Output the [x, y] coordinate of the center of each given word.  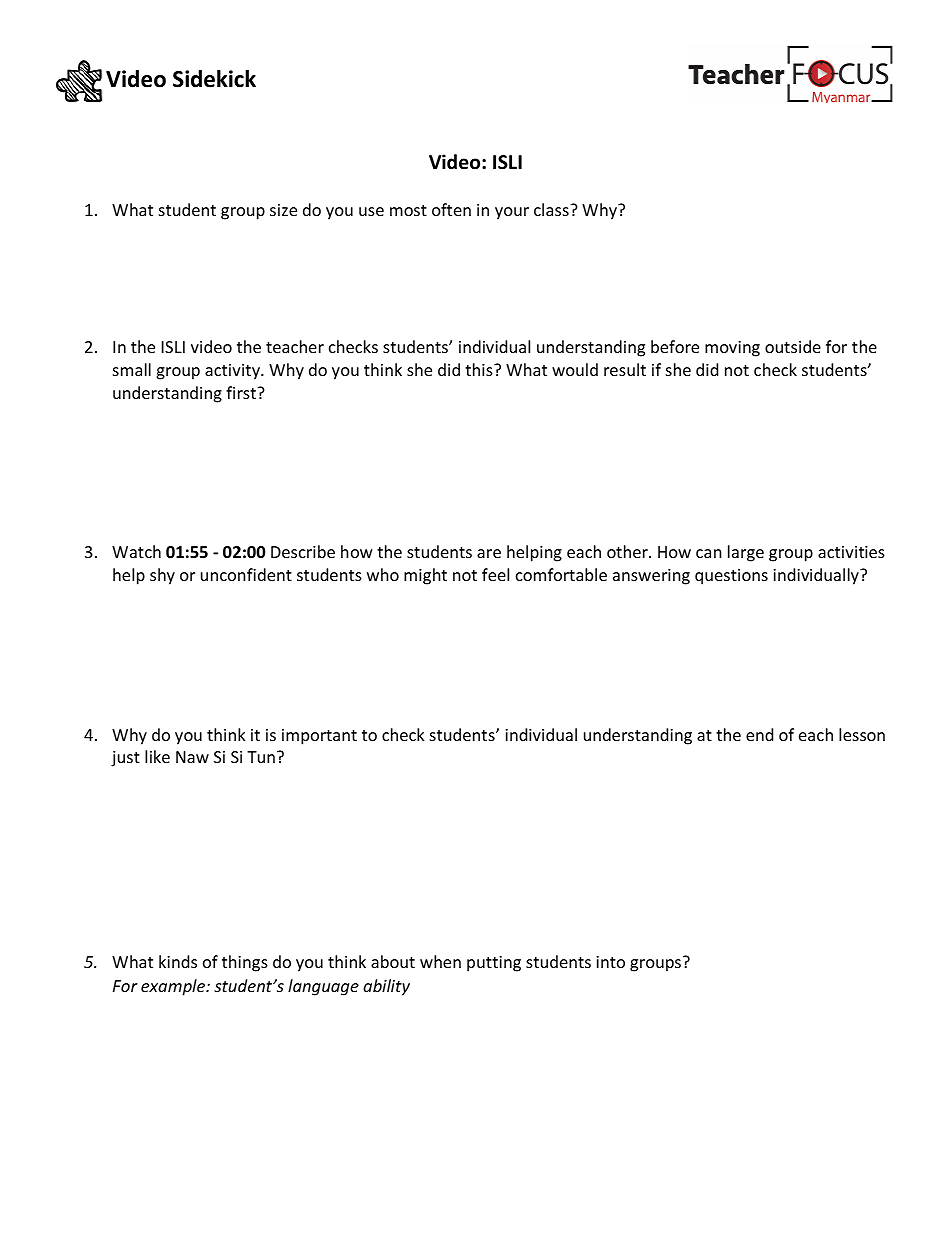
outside [793, 346]
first [242, 392]
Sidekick [214, 79]
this [480, 369]
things [245, 963]
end [759, 734]
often [451, 209]
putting [494, 964]
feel [495, 574]
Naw [192, 757]
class [552, 209]
